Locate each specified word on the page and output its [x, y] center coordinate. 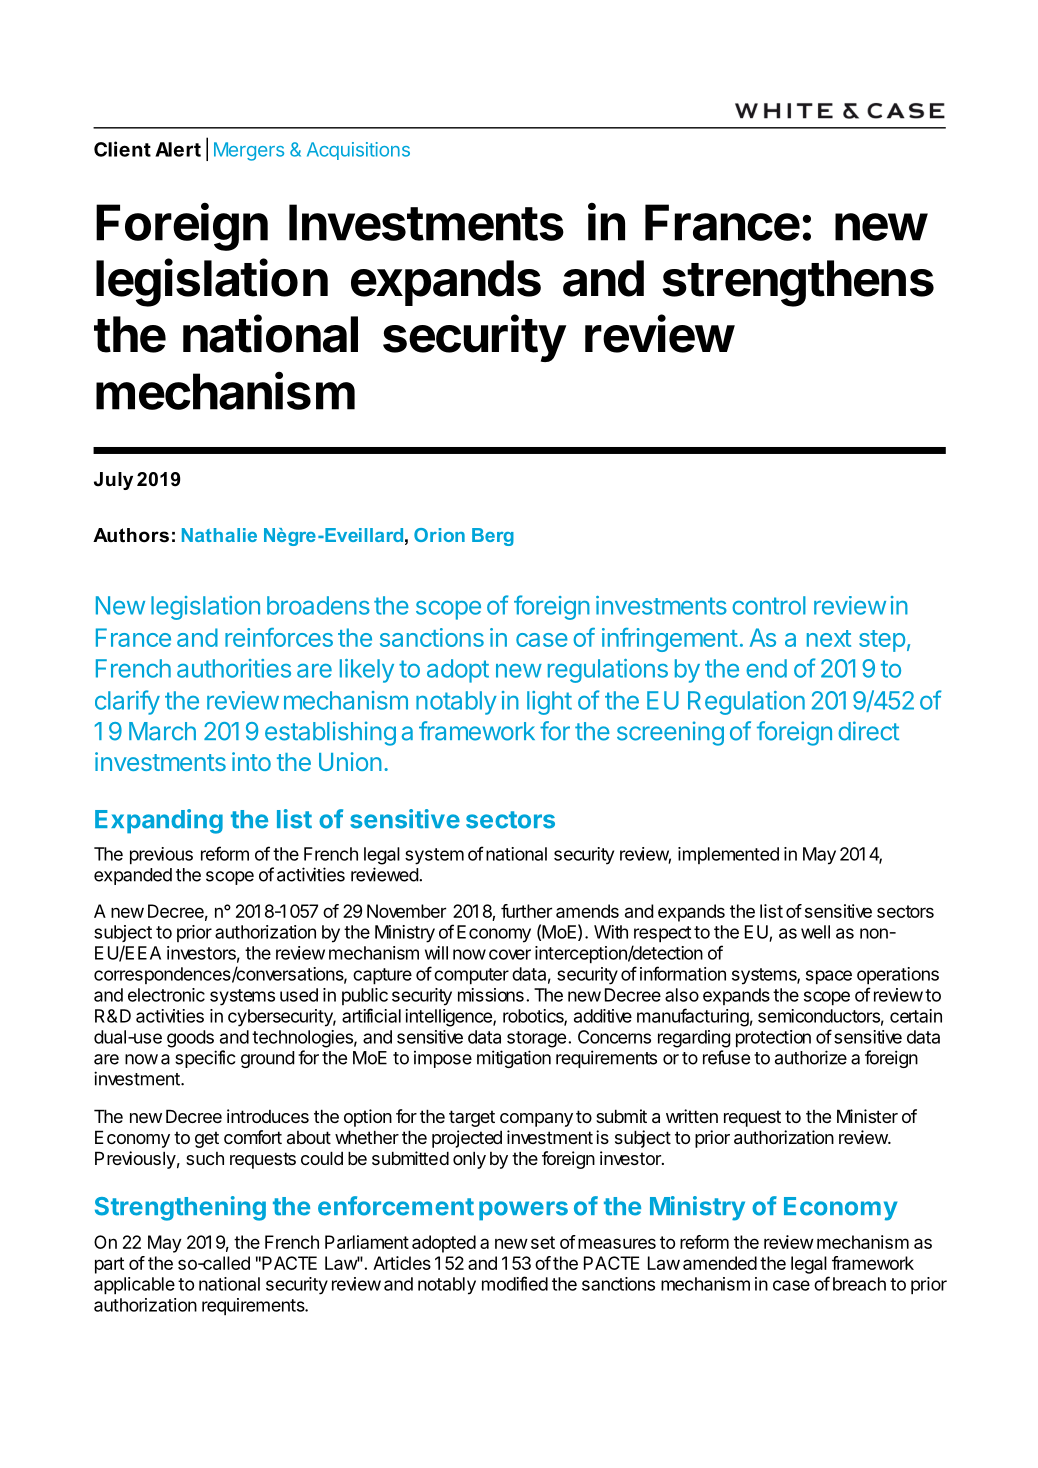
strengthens [798, 283]
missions [491, 995]
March [162, 731]
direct [868, 731]
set [543, 1242]
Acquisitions [358, 151]
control [769, 605]
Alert [178, 149]
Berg [493, 537]
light [549, 703]
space [829, 977]
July [113, 481]
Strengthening [180, 1208]
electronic [166, 995]
